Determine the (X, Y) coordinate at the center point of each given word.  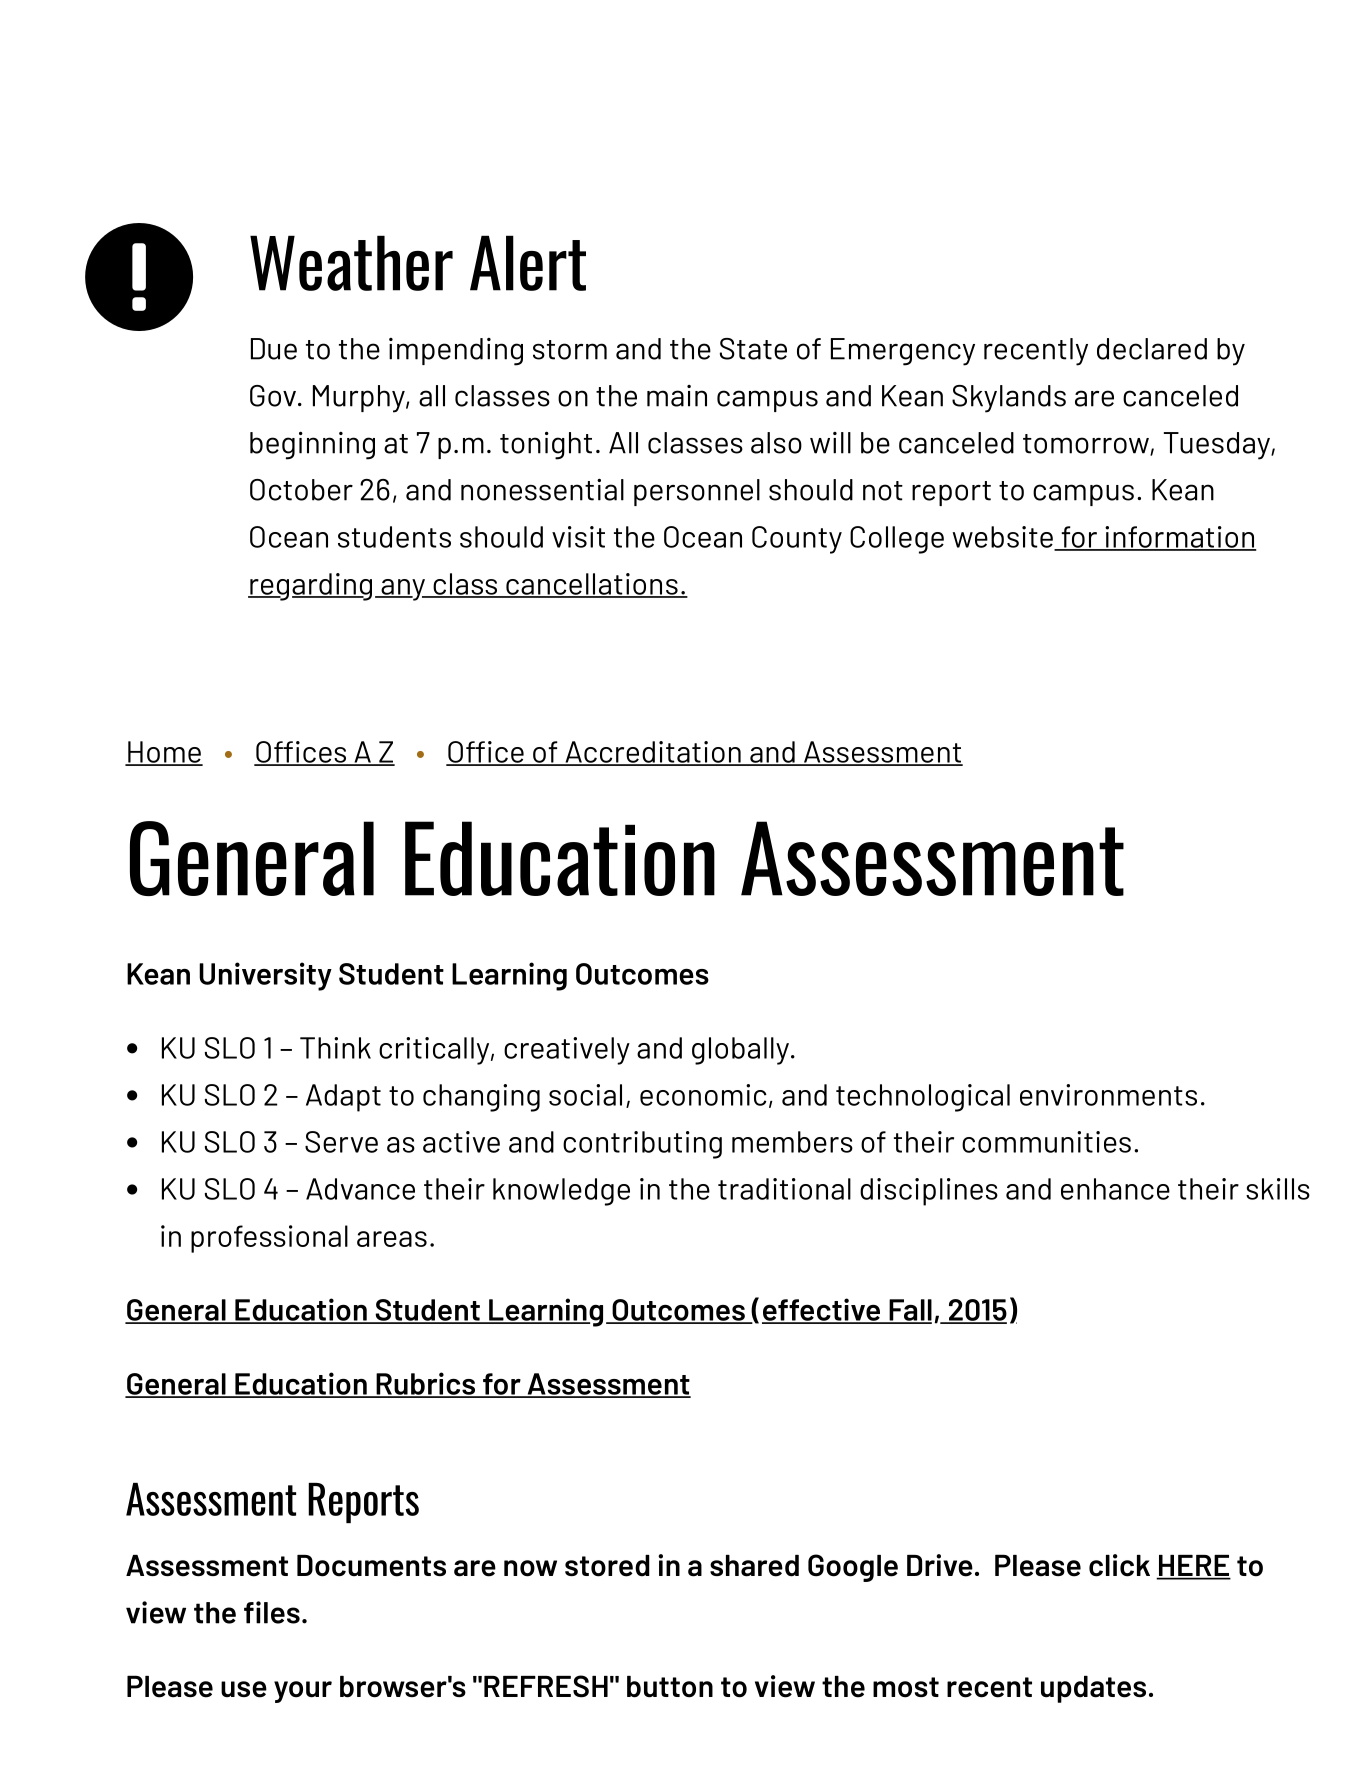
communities (1046, 1142)
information (1179, 538)
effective (822, 1310)
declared (1152, 349)
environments (1108, 1095)
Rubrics (426, 1384)
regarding (310, 587)
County (797, 540)
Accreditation (653, 753)
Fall (909, 1311)
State (753, 349)
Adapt (343, 1098)
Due (274, 349)
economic (703, 1095)
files (272, 1612)
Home (164, 753)
